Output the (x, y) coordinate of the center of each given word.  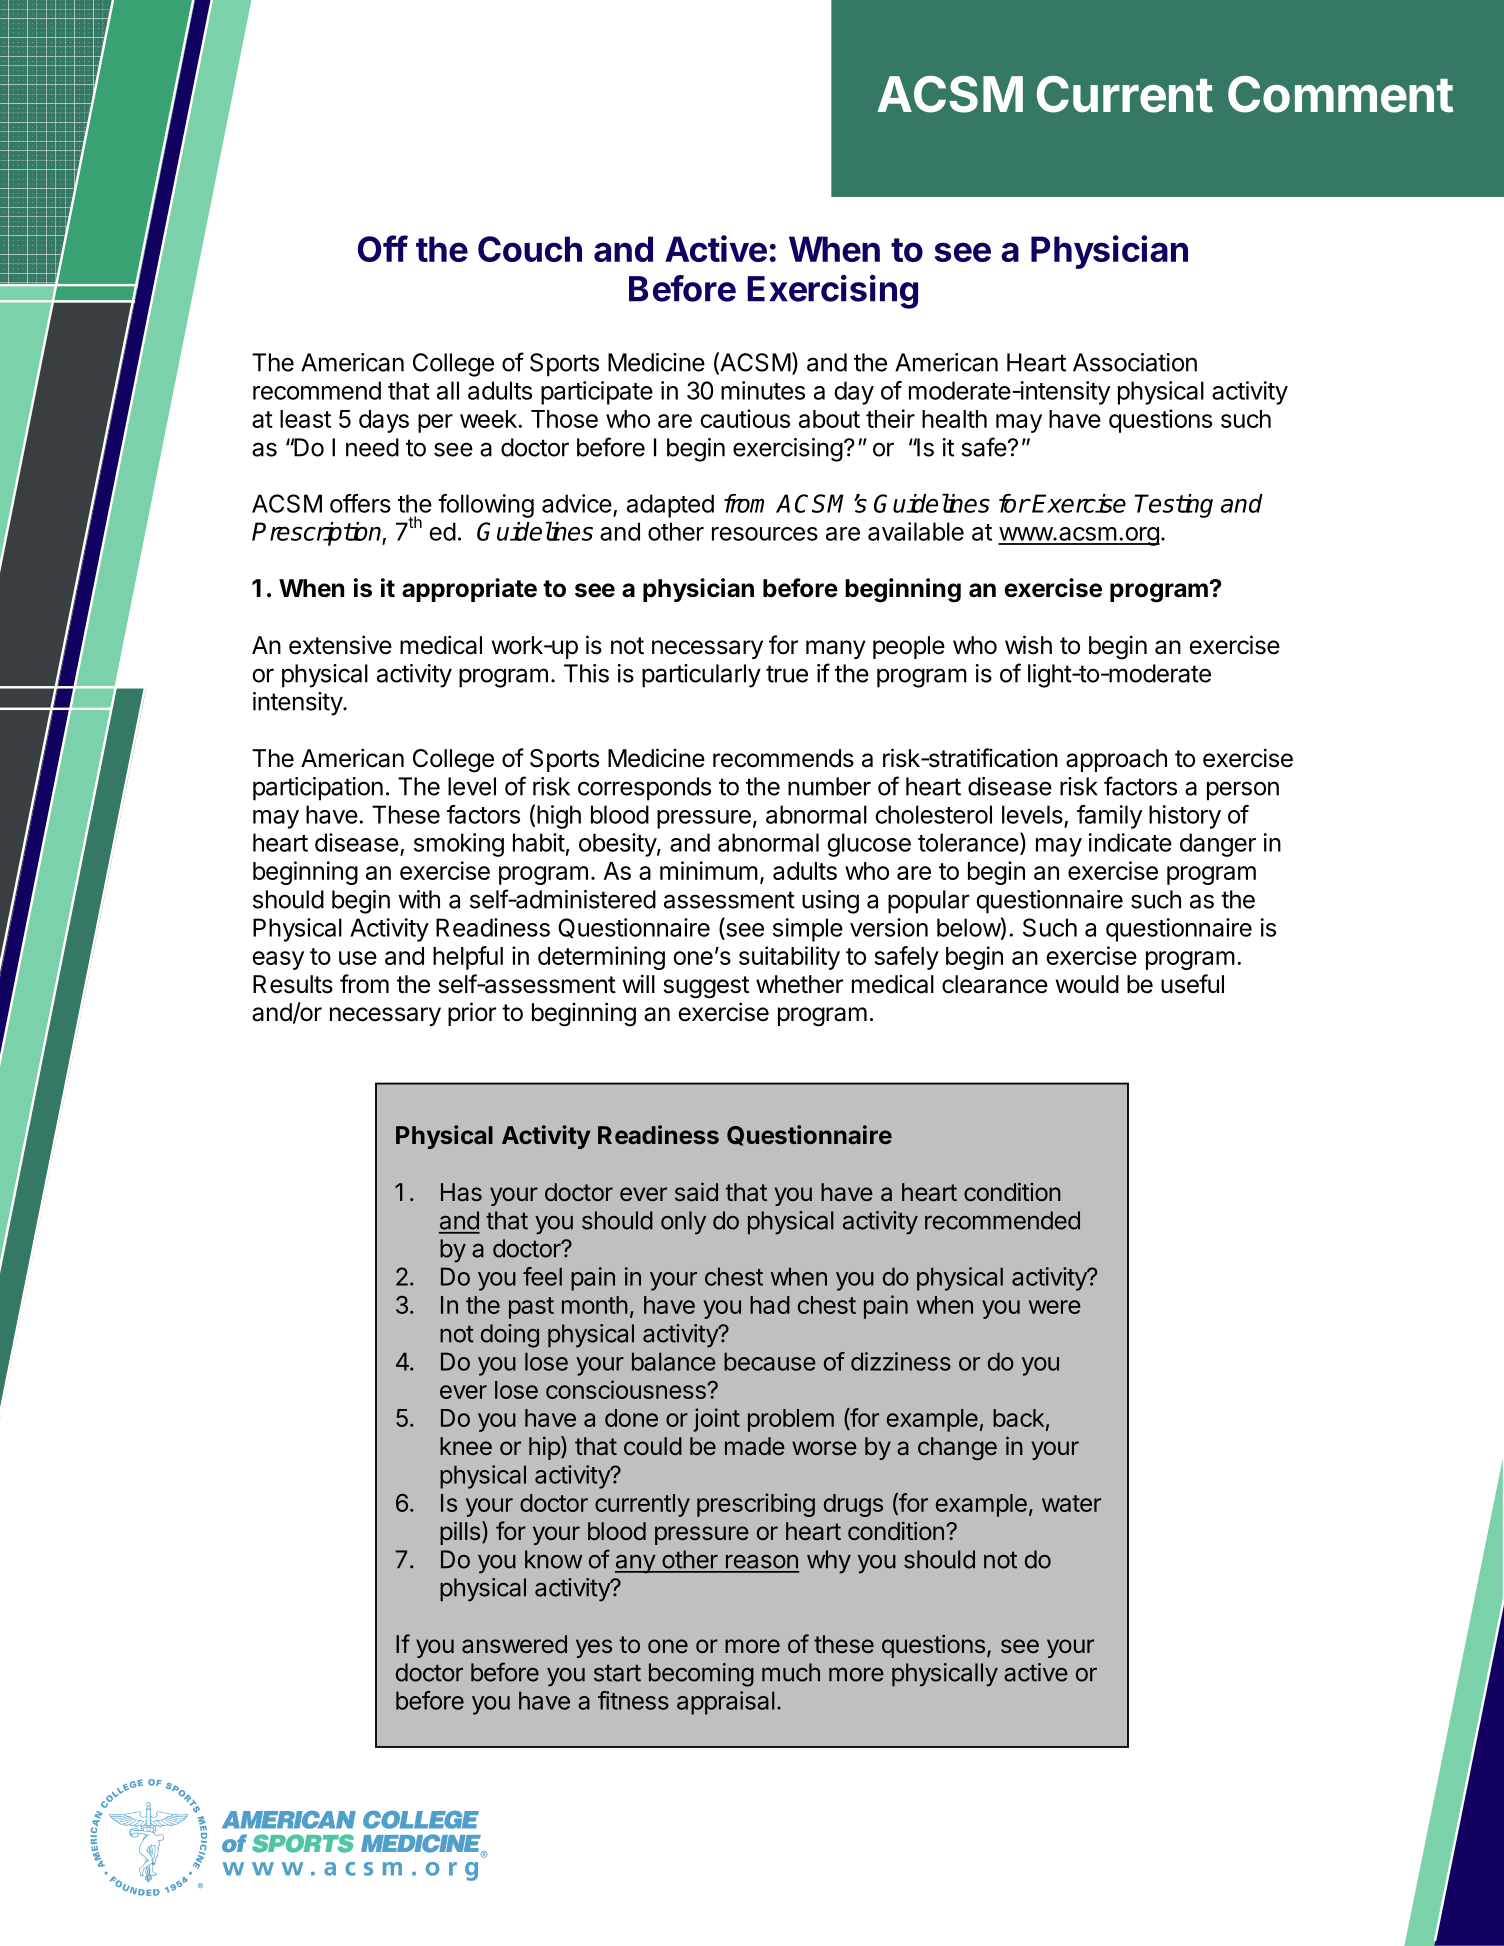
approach (1116, 760)
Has (461, 1192)
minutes (763, 390)
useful (1192, 984)
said (696, 1192)
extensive (340, 645)
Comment (1340, 94)
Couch (530, 249)
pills (460, 1533)
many (836, 649)
